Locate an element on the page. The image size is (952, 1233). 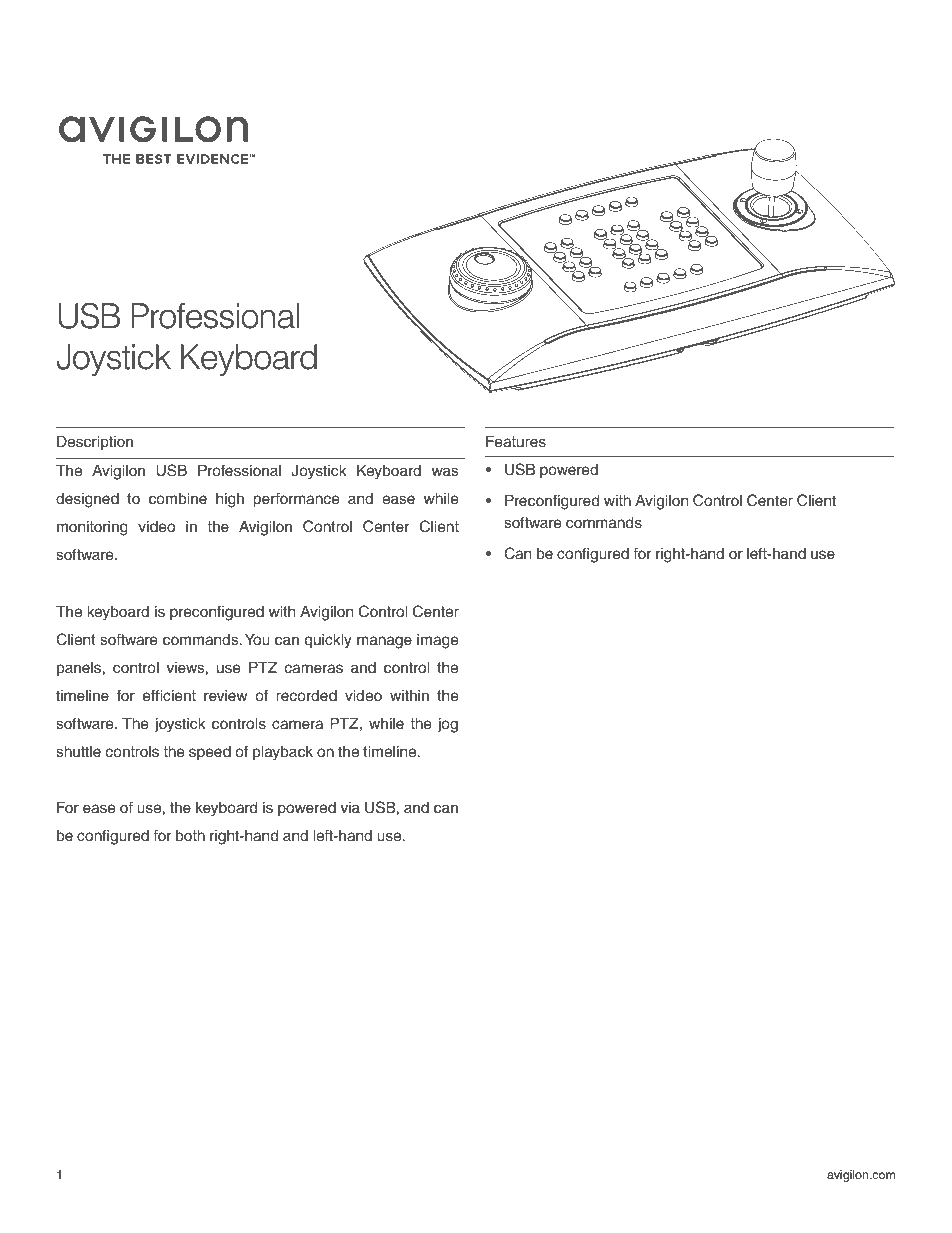
image is located at coordinates (438, 641).
